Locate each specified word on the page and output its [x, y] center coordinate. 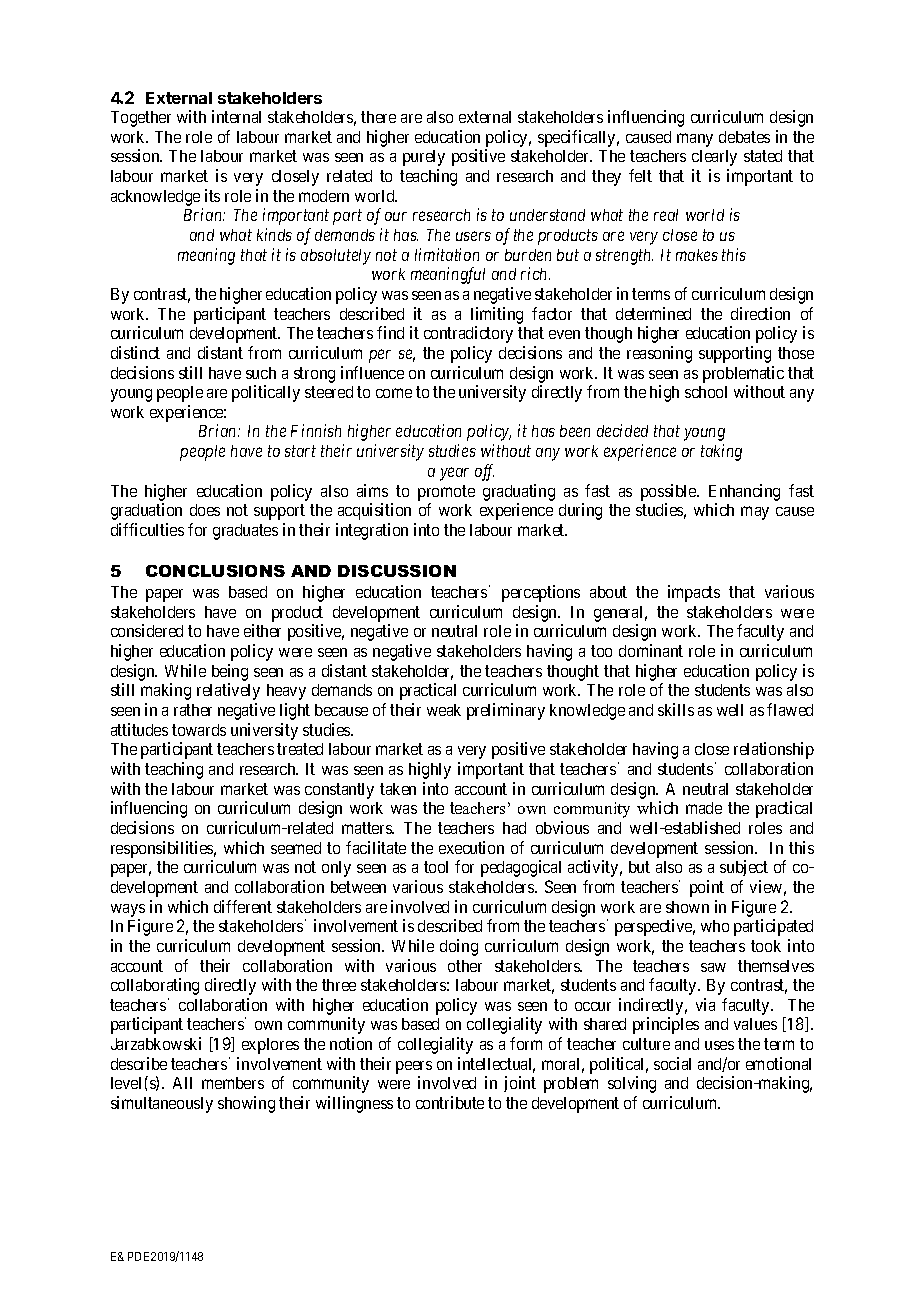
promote [446, 493]
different [243, 906]
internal [236, 116]
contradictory [468, 334]
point [707, 888]
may [755, 513]
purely [424, 158]
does [205, 510]
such [261, 373]
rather [193, 710]
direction [760, 313]
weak [444, 710]
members [233, 1083]
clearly [714, 158]
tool [436, 867]
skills [676, 709]
